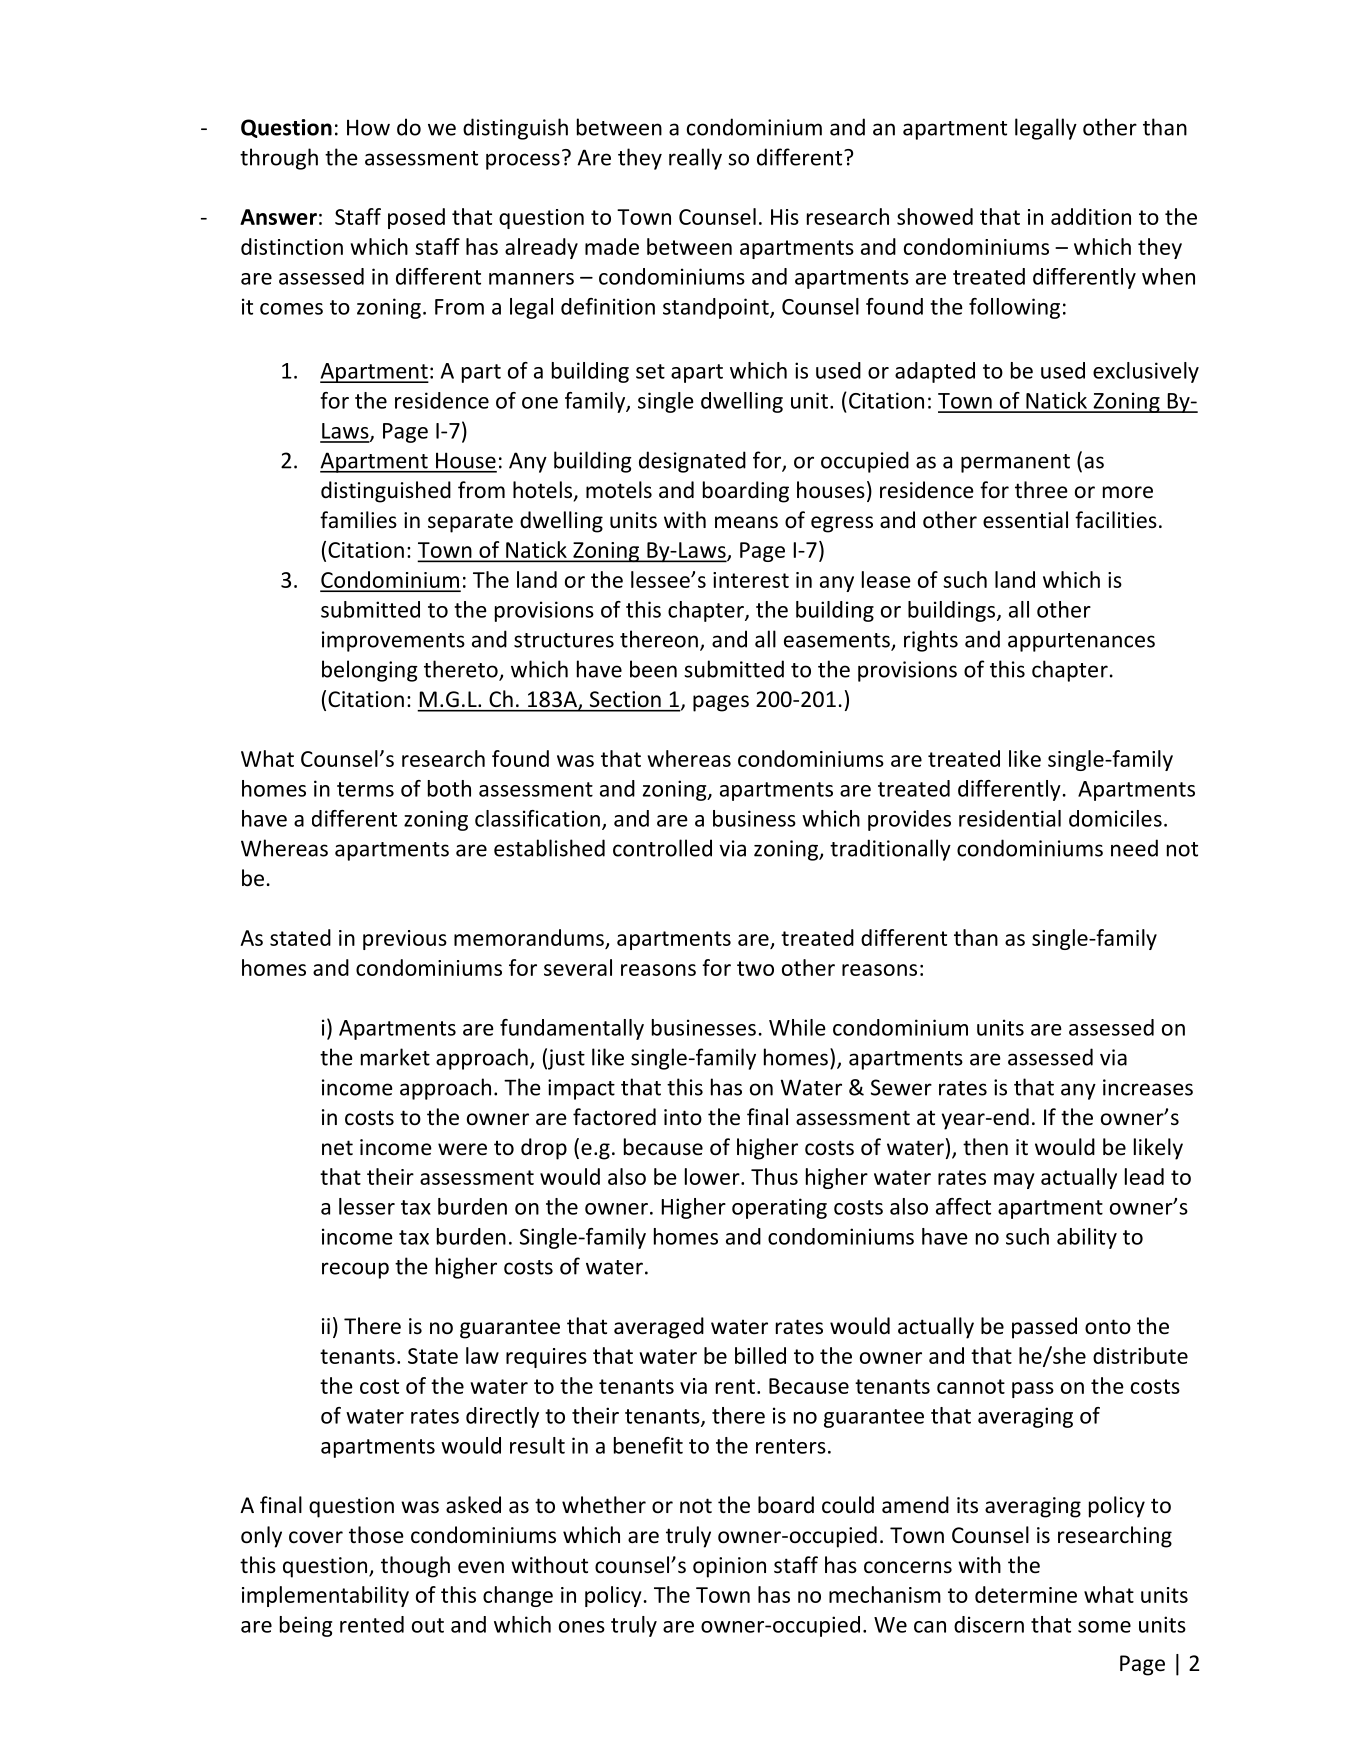 Image resolution: width=1361 pixels, height=1761 pixels. Describe the element at coordinates (985, 1147) in the screenshot. I see `then` at that location.
